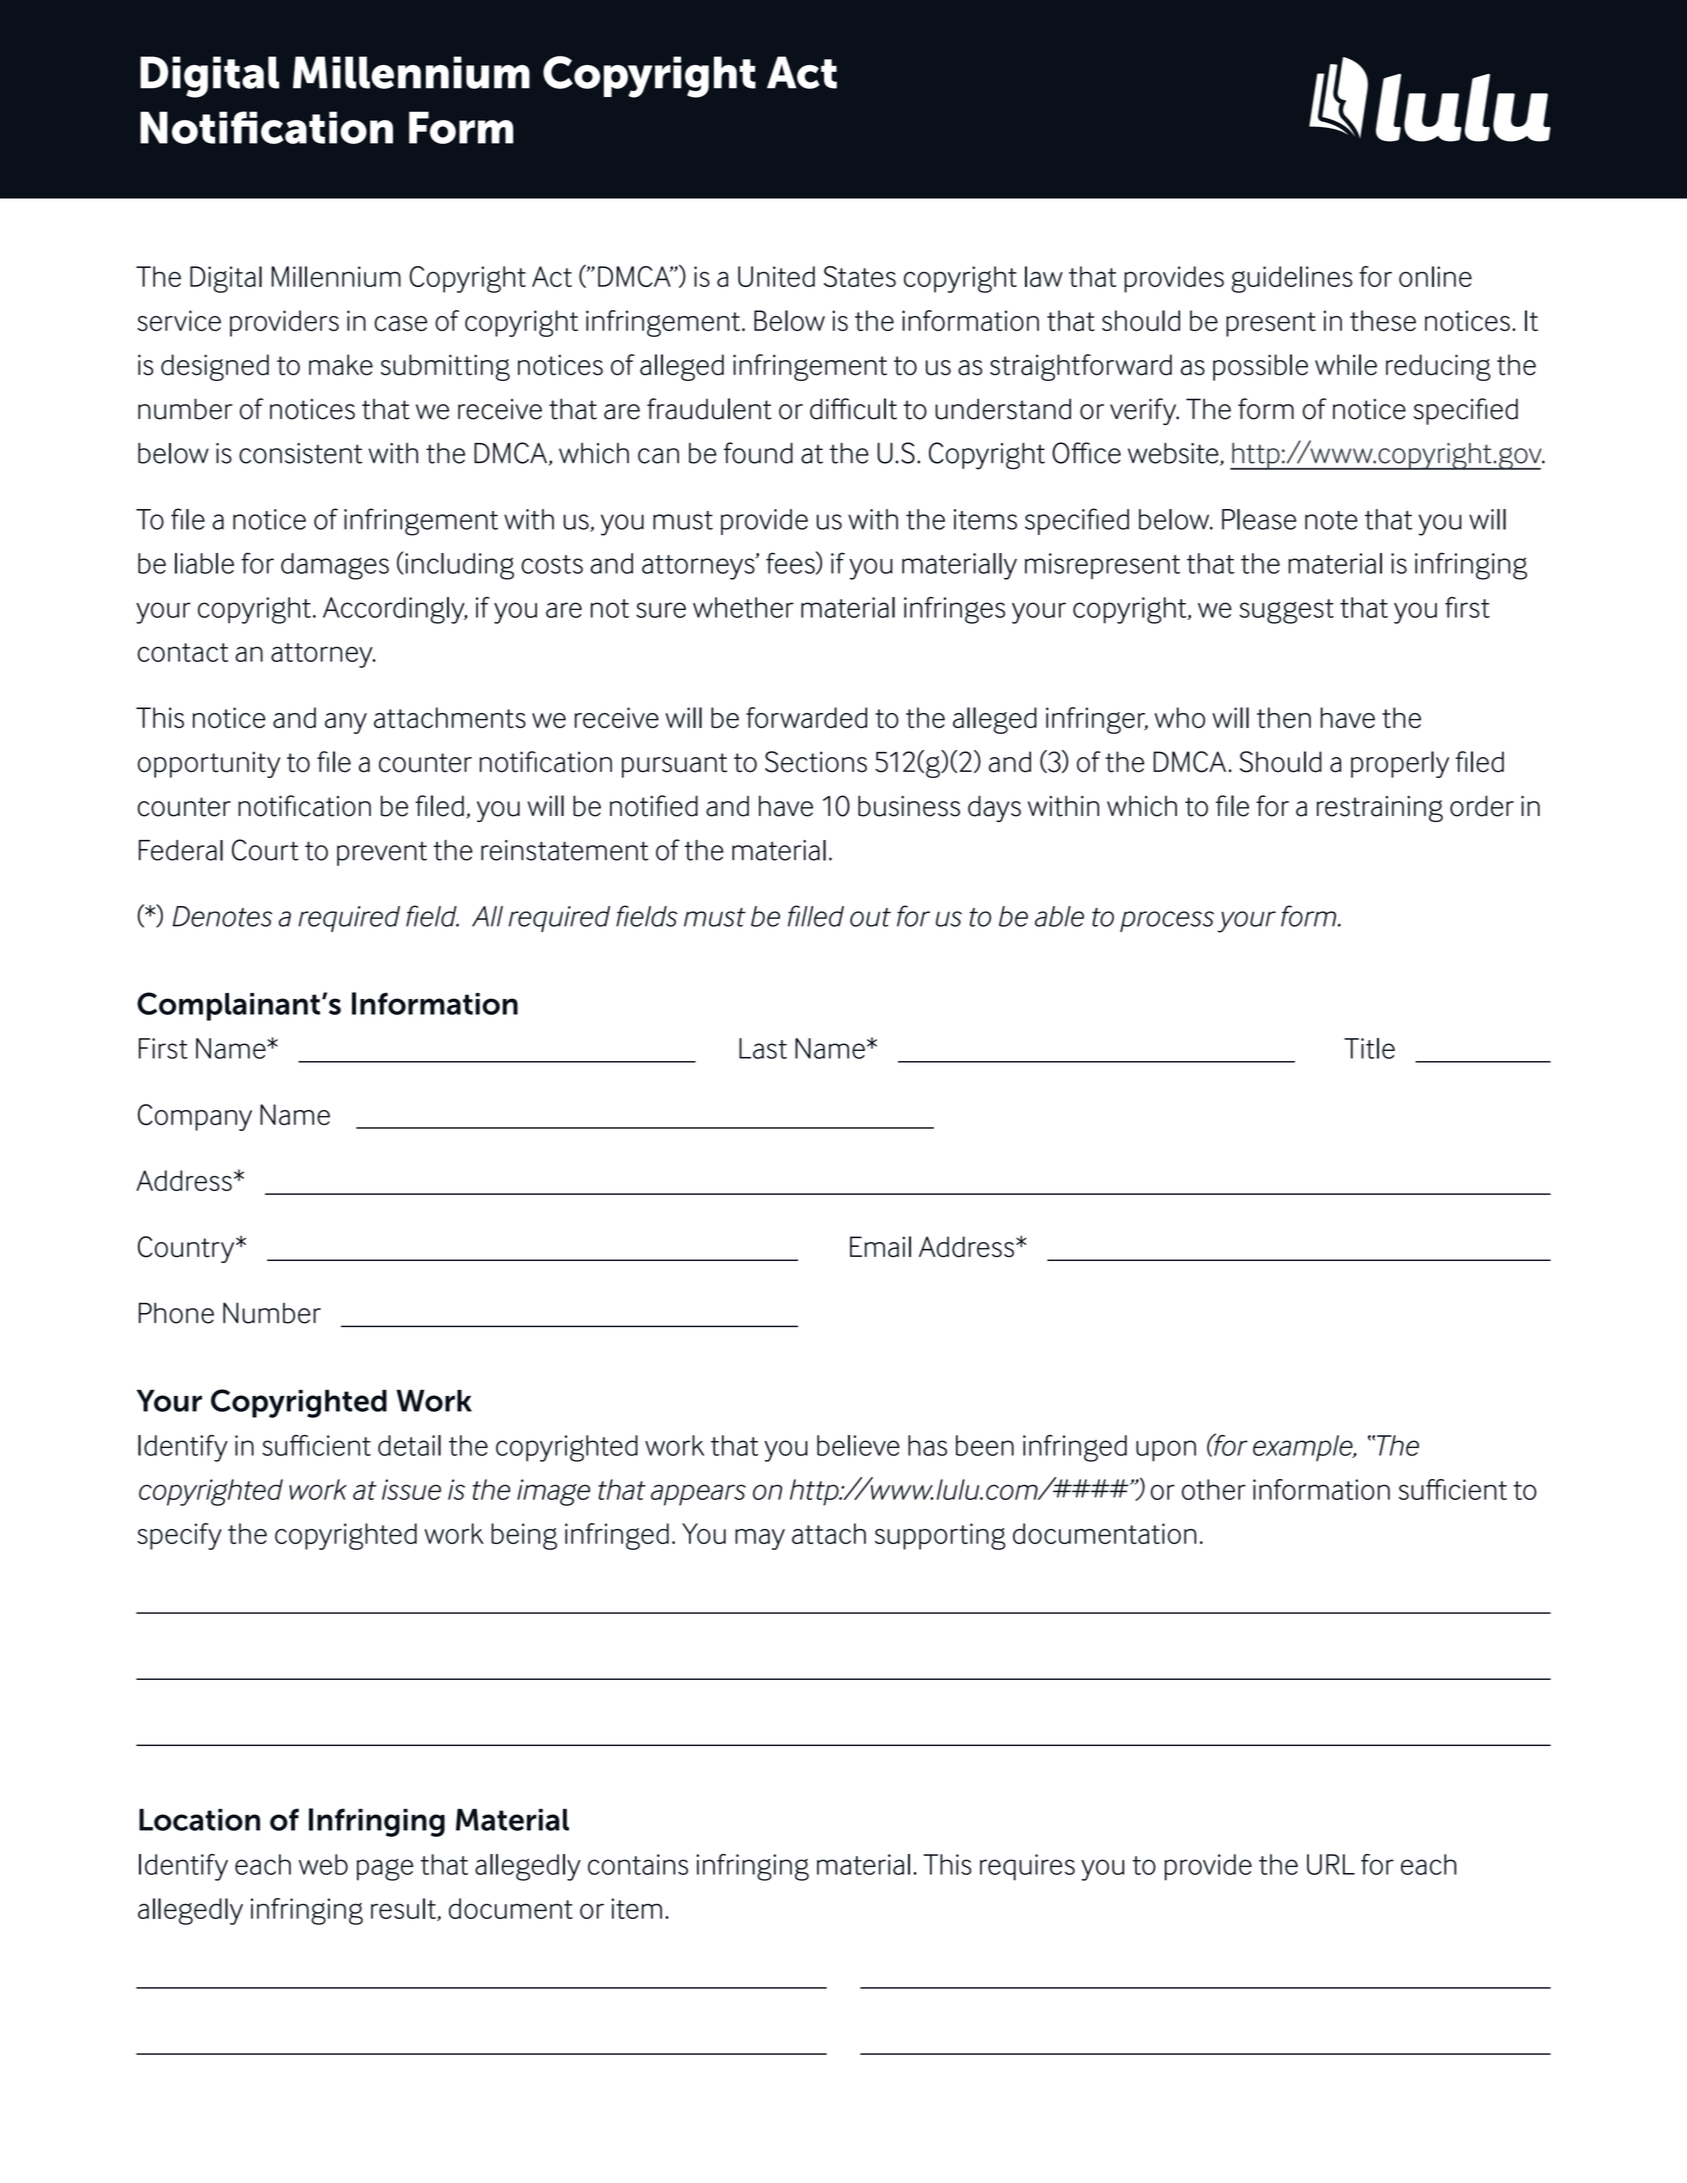  Describe the element at coordinates (909, 806) in the page. I see `business` at that location.
